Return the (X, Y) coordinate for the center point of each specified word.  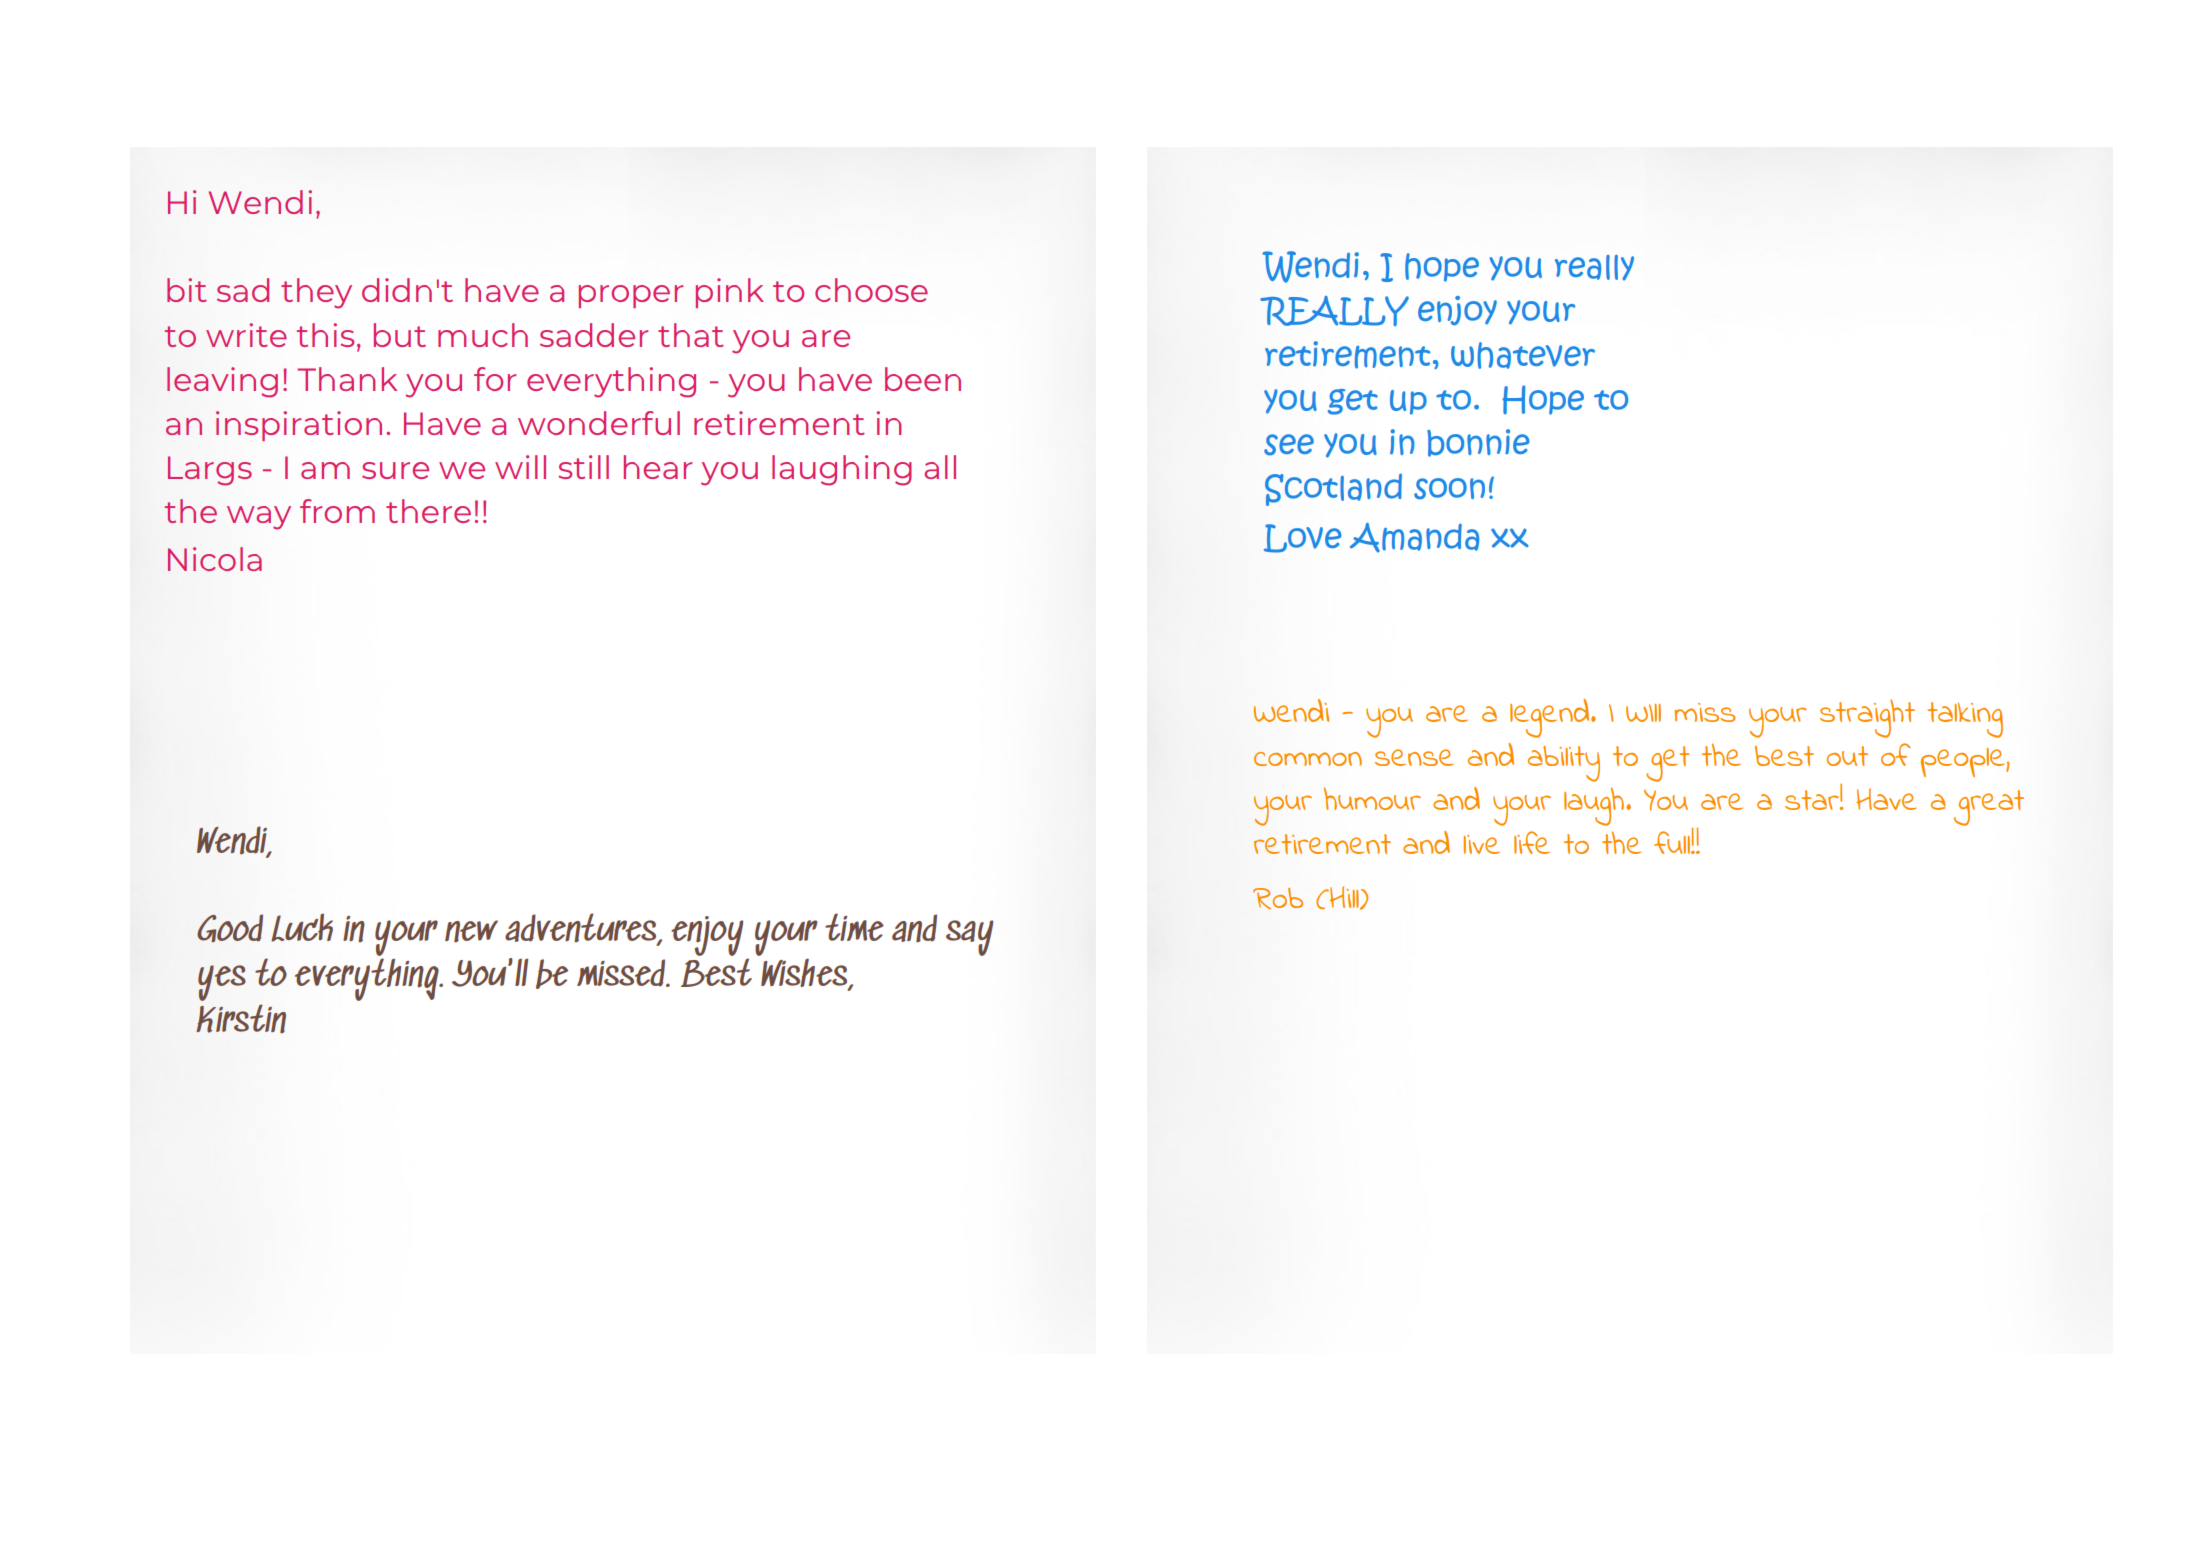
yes (222, 983)
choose (871, 290)
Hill (1344, 898)
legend (1551, 718)
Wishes (804, 972)
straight (1867, 718)
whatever (1523, 355)
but (400, 335)
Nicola (215, 559)
